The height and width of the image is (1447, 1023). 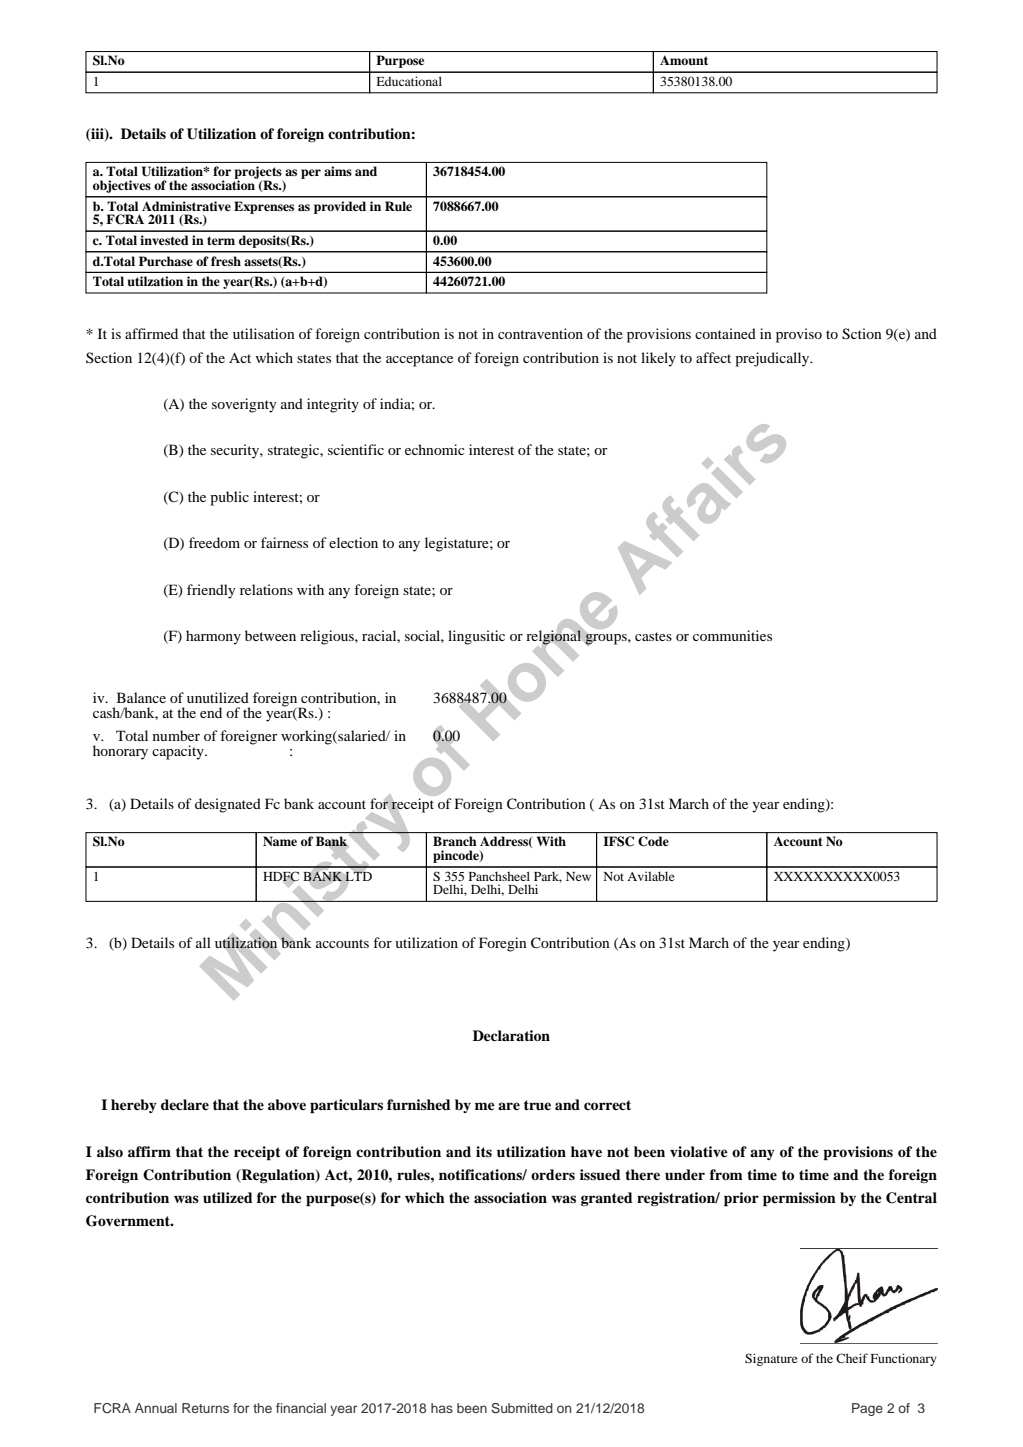 I want to click on Amount, so click(x=684, y=60).
